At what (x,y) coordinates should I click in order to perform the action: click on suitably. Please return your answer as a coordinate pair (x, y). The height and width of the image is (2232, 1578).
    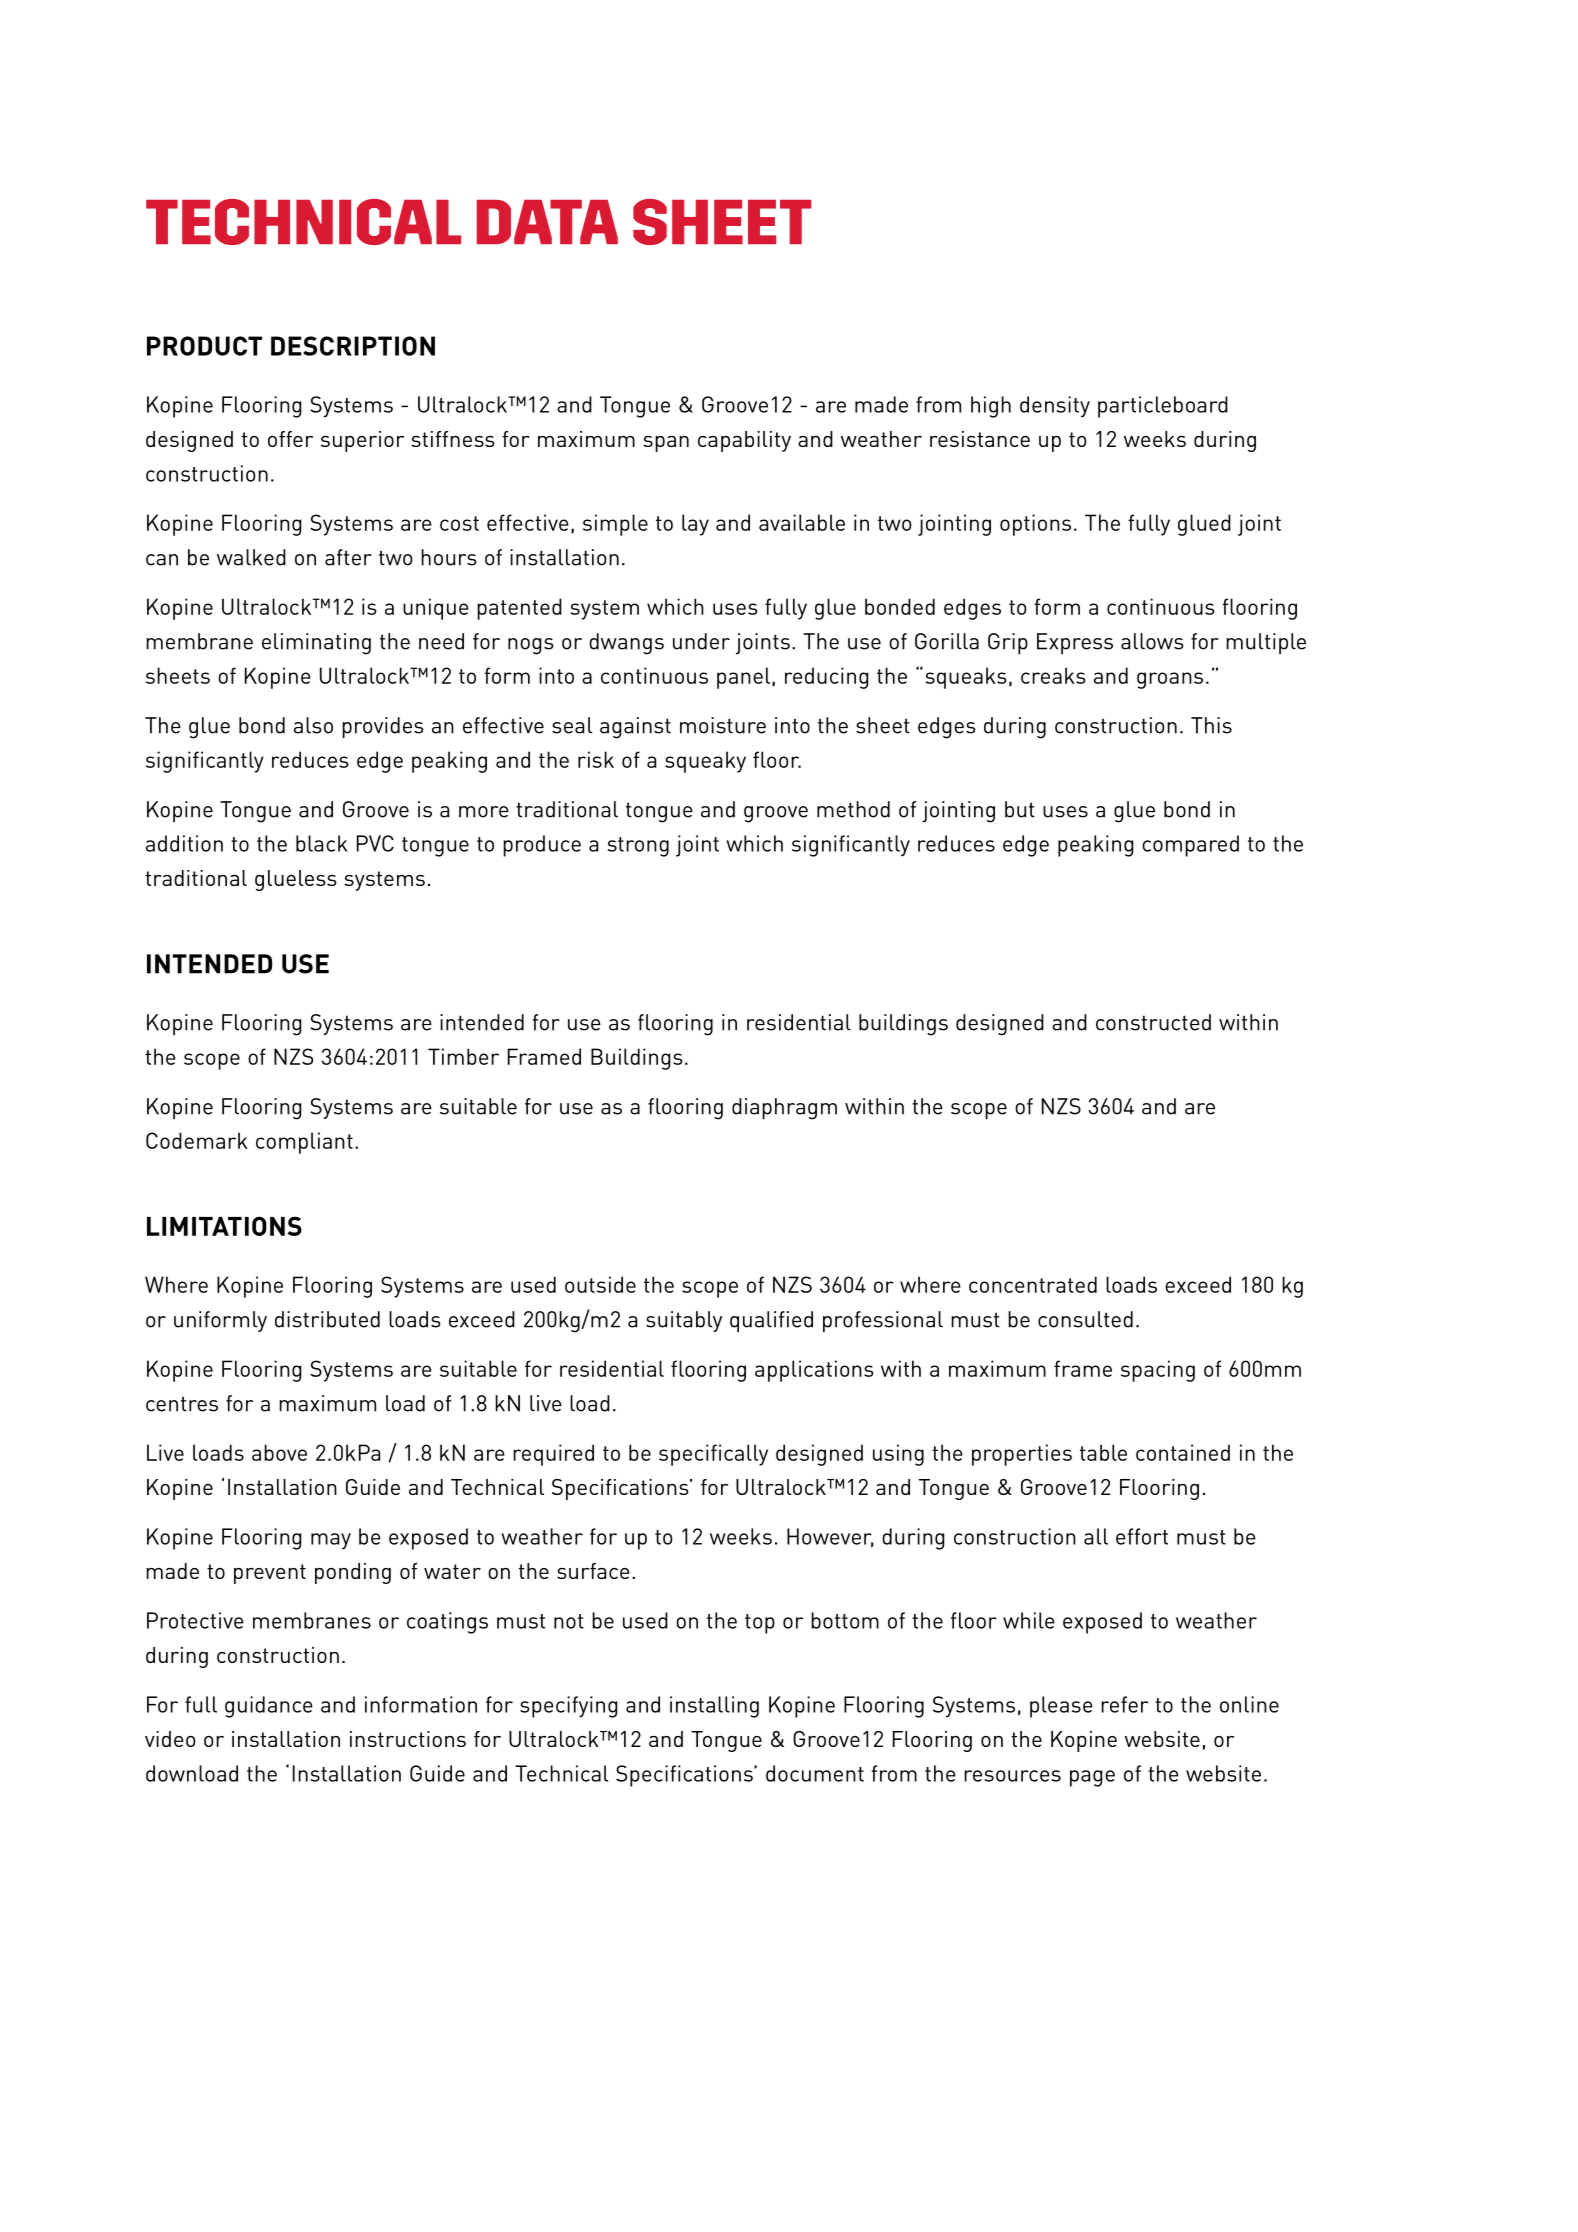
    Looking at the image, I should click on (684, 1321).
